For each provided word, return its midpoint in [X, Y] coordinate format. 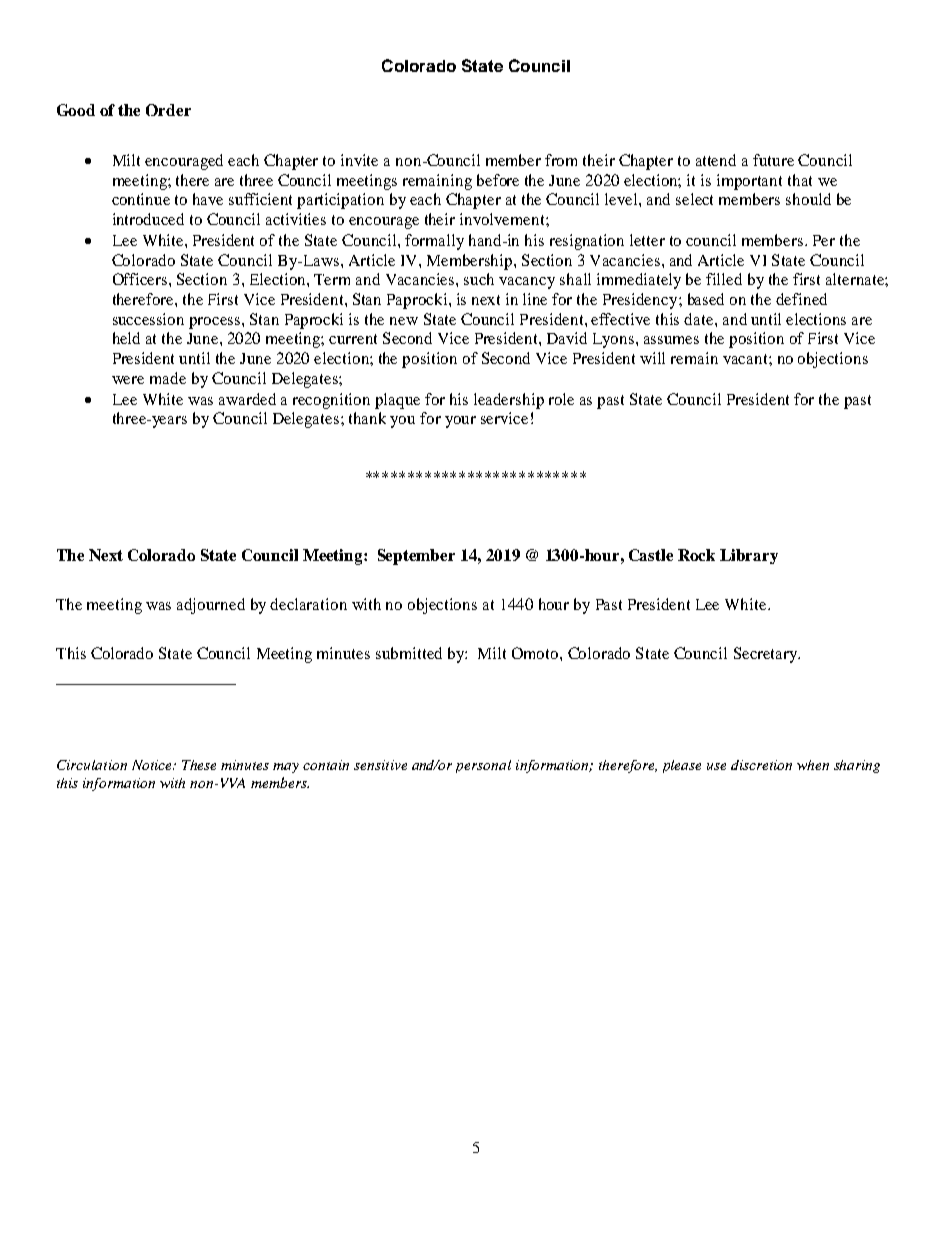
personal [483, 766]
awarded [247, 399]
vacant [746, 359]
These [199, 765]
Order [168, 110]
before [498, 180]
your [460, 422]
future [773, 160]
